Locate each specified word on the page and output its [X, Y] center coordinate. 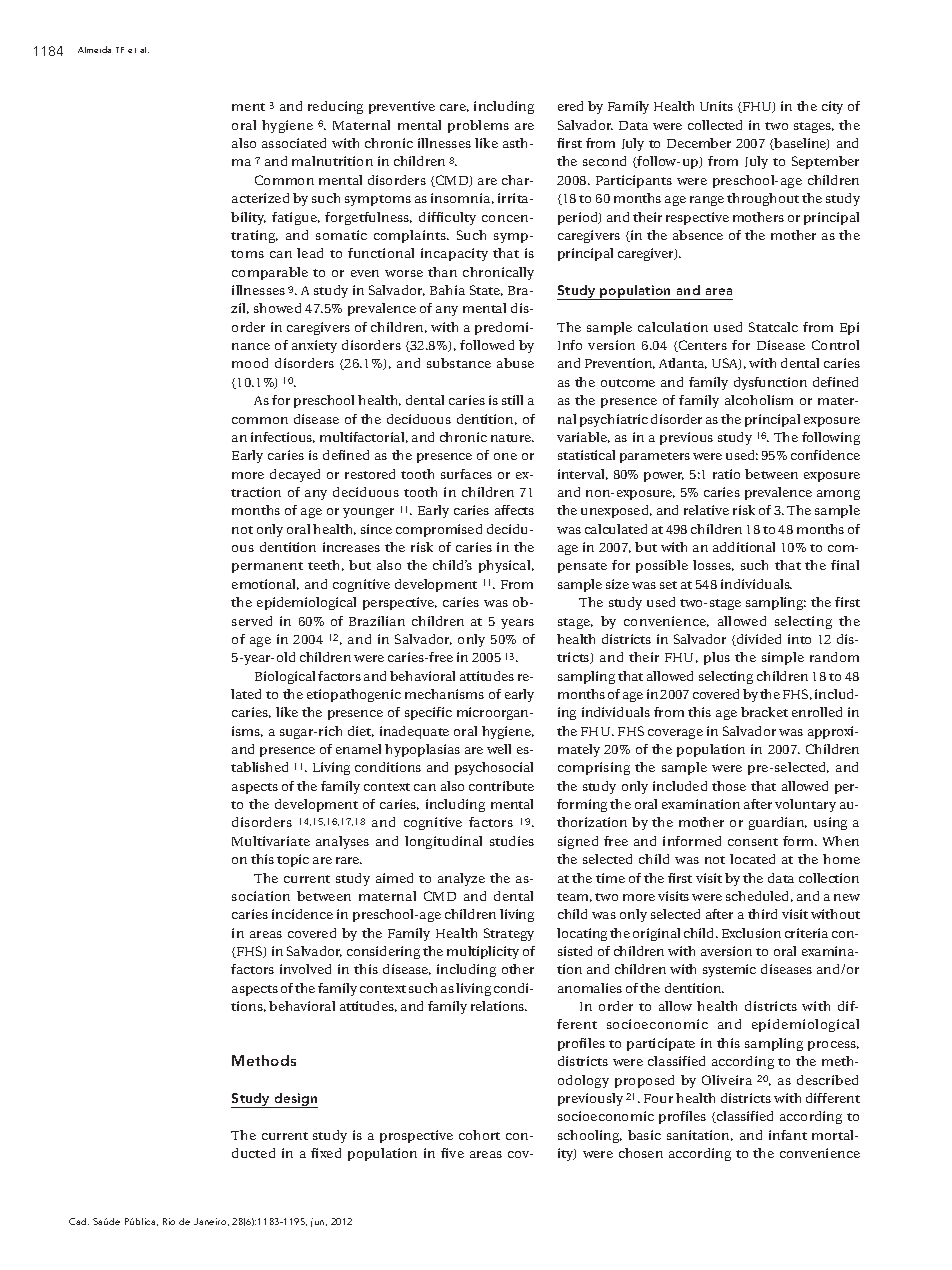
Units [716, 106]
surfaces [466, 474]
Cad [79, 1221]
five [452, 1153]
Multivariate [271, 841]
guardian [778, 823]
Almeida [94, 49]
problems [478, 126]
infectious [283, 437]
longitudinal [443, 842]
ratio [726, 474]
